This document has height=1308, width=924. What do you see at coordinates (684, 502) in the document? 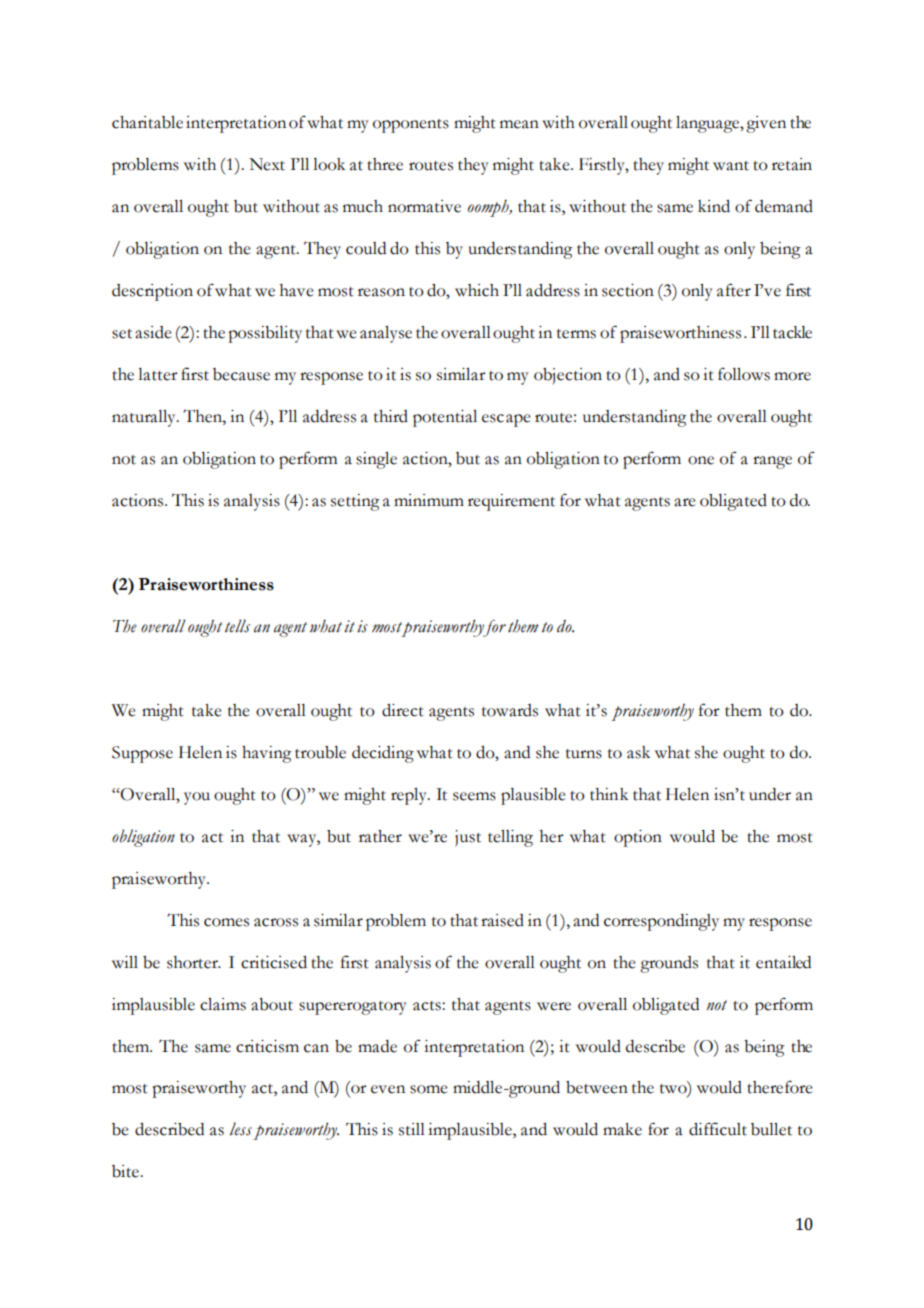
I see `are` at bounding box center [684, 502].
